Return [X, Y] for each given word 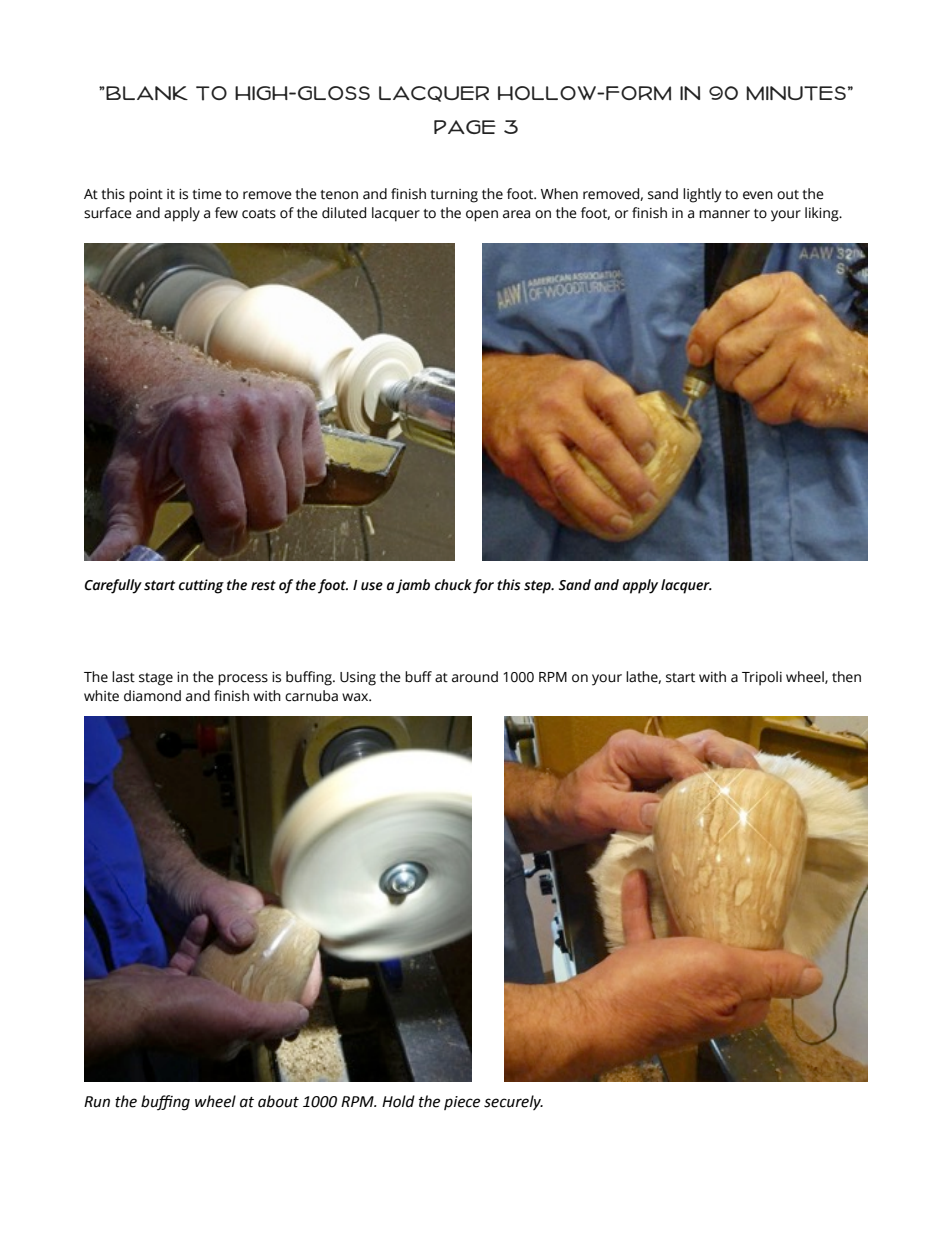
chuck [453, 585]
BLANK [146, 93]
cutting [201, 586]
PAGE [465, 127]
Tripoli [762, 678]
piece [462, 1103]
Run [97, 1102]
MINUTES [796, 93]
